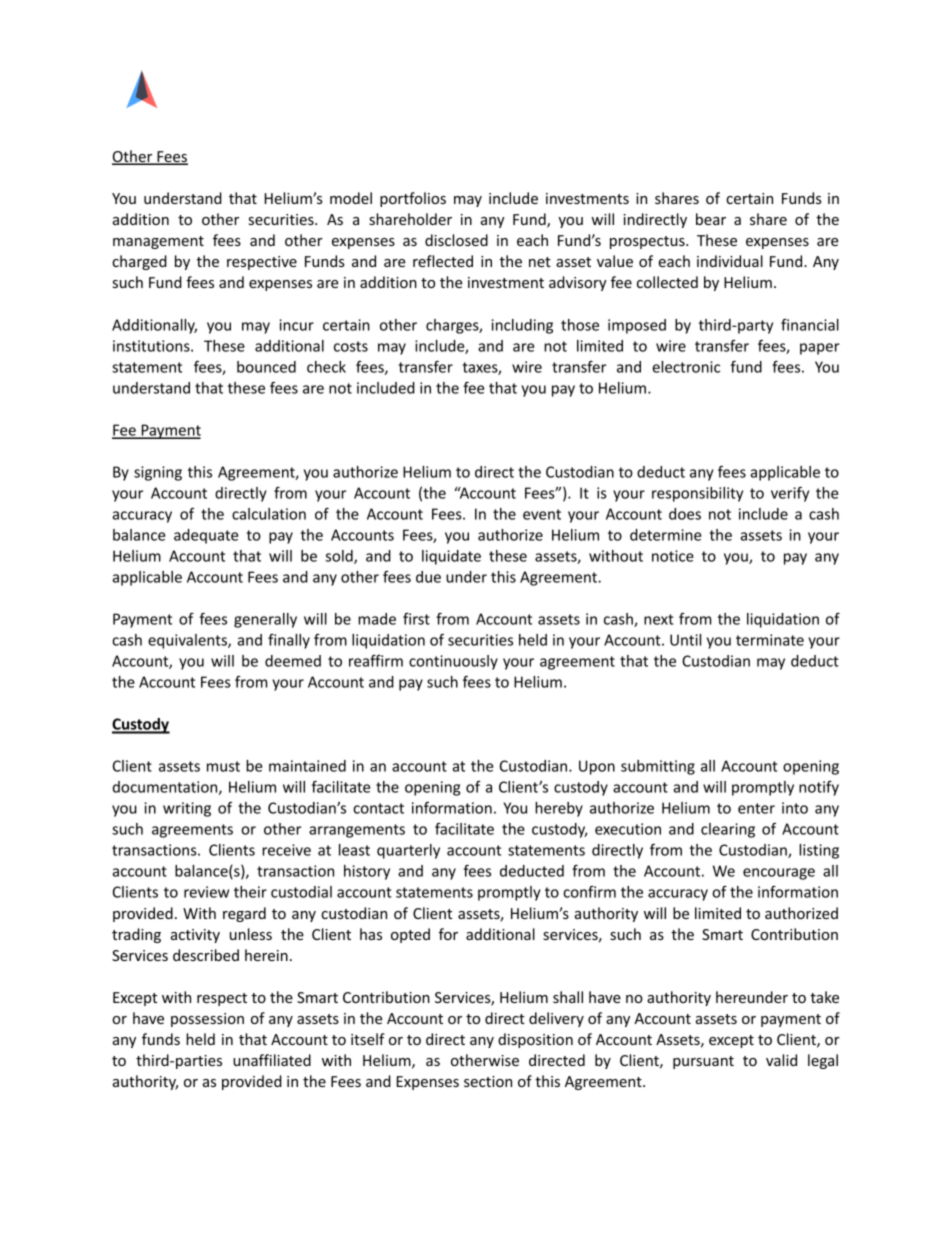 This image has width=952, height=1233. What do you see at coordinates (658, 767) in the image?
I see `submitting` at bounding box center [658, 767].
